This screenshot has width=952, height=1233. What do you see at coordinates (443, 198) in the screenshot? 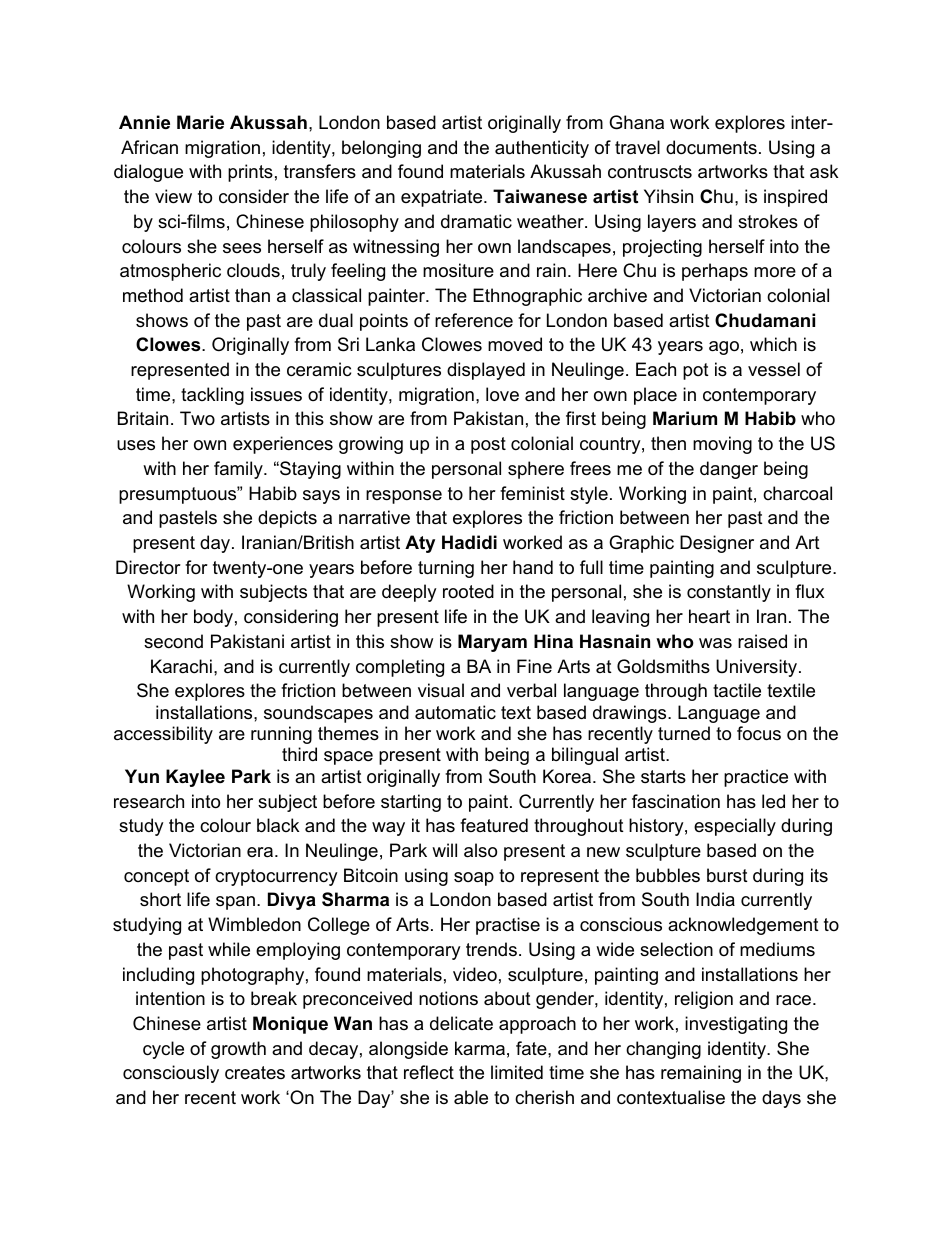
I see `expatriate` at bounding box center [443, 198].
